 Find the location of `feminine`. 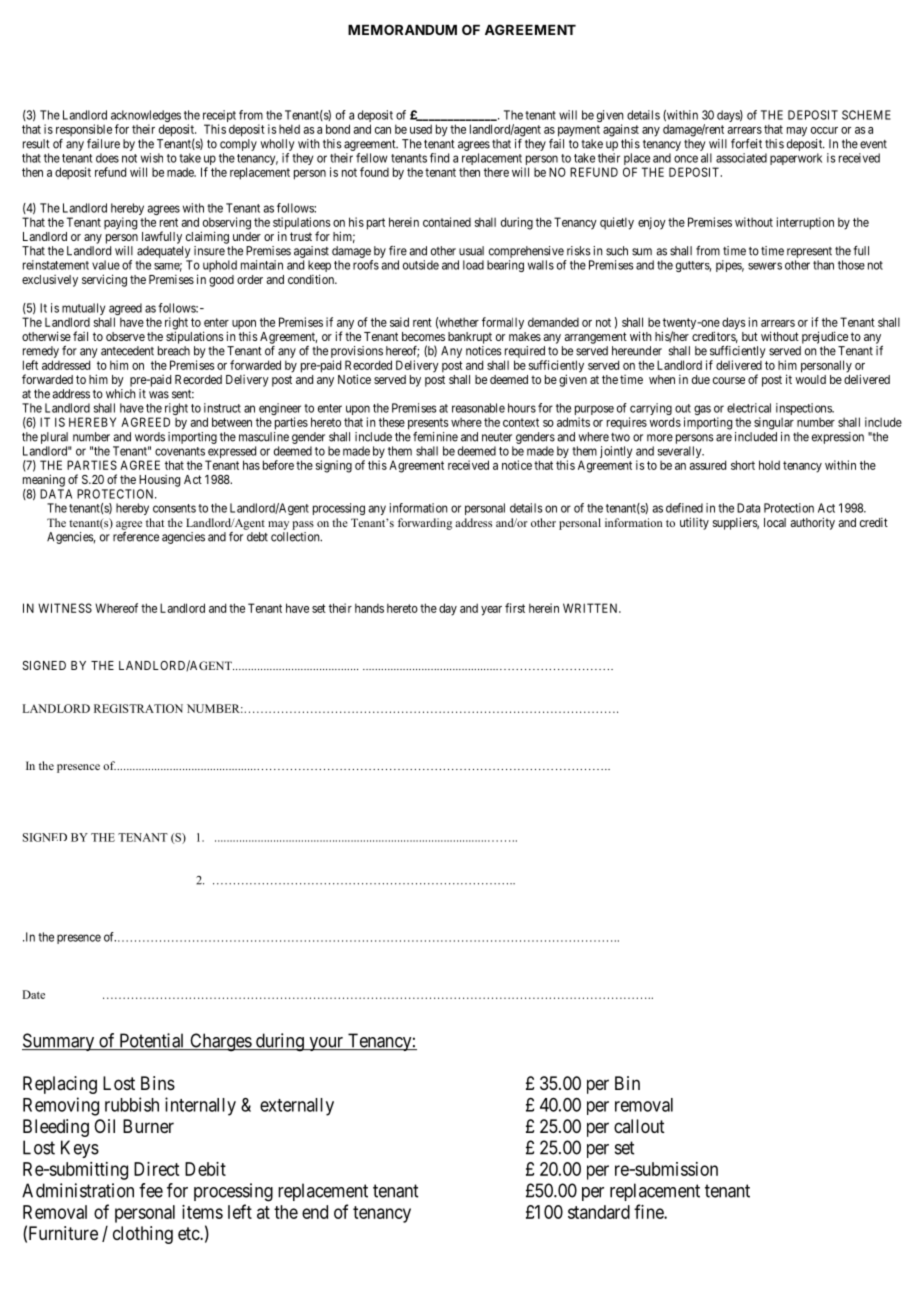

feminine is located at coordinates (435, 436).
